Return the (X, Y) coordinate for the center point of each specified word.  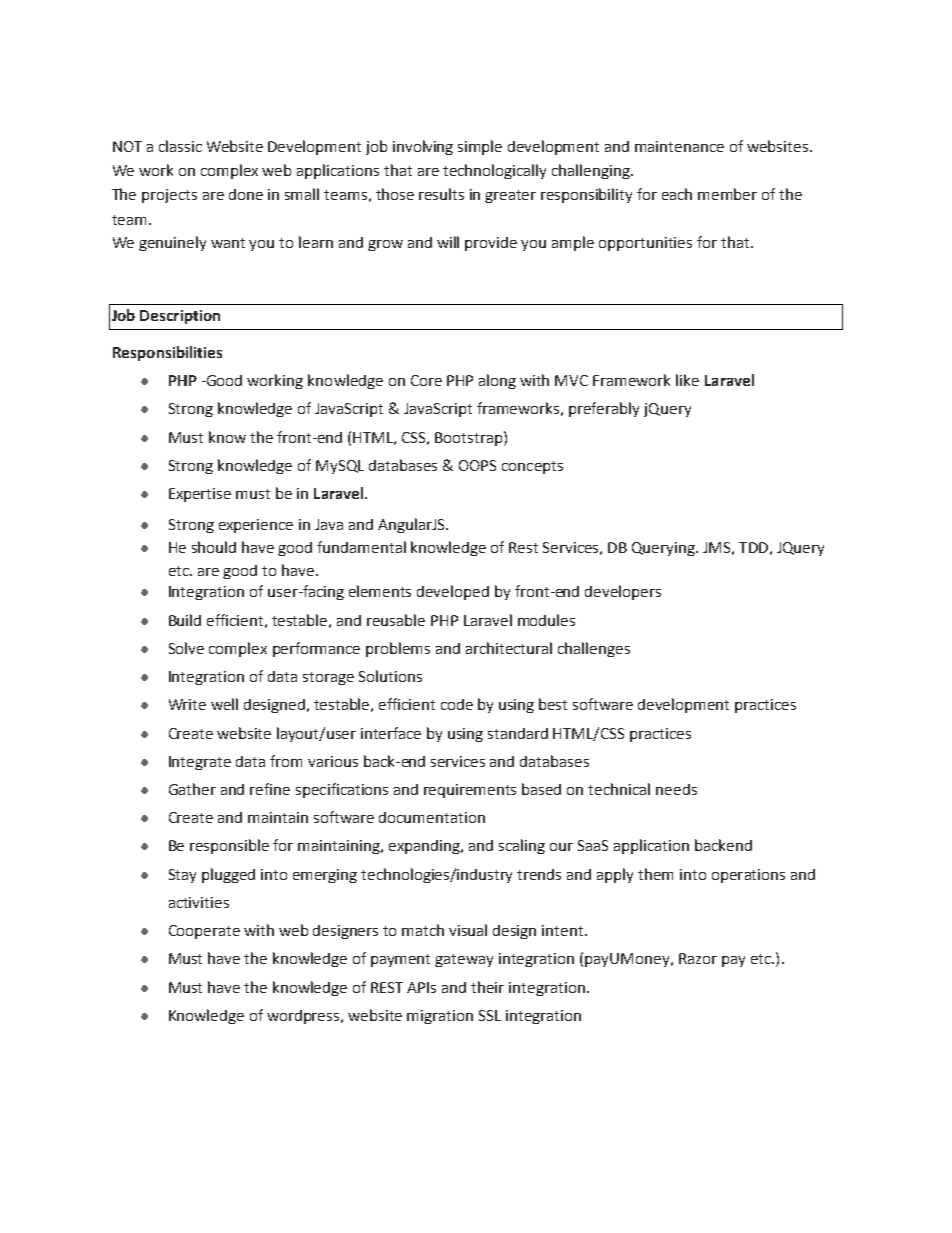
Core (426, 380)
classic (180, 146)
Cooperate (204, 932)
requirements (470, 791)
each (677, 194)
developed (453, 592)
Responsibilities (167, 353)
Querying (664, 549)
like (687, 380)
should (214, 547)
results (441, 194)
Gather (192, 789)
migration (440, 1017)
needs (676, 789)
